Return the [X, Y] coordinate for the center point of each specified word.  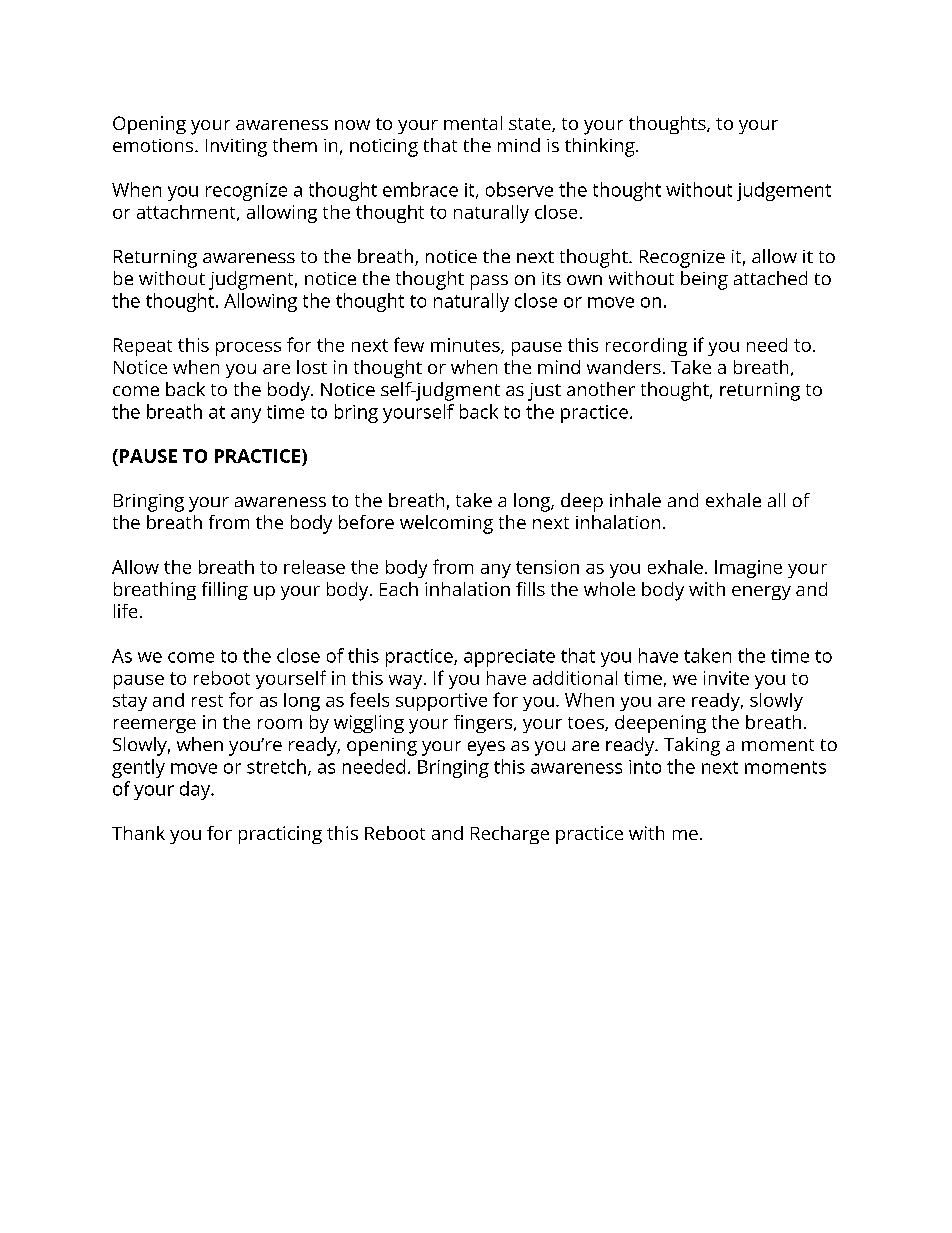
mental [473, 123]
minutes [466, 346]
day [196, 790]
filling [225, 591]
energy [761, 593]
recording [646, 347]
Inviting [236, 148]
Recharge [510, 835]
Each [399, 589]
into [645, 767]
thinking [600, 147]
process [248, 349]
